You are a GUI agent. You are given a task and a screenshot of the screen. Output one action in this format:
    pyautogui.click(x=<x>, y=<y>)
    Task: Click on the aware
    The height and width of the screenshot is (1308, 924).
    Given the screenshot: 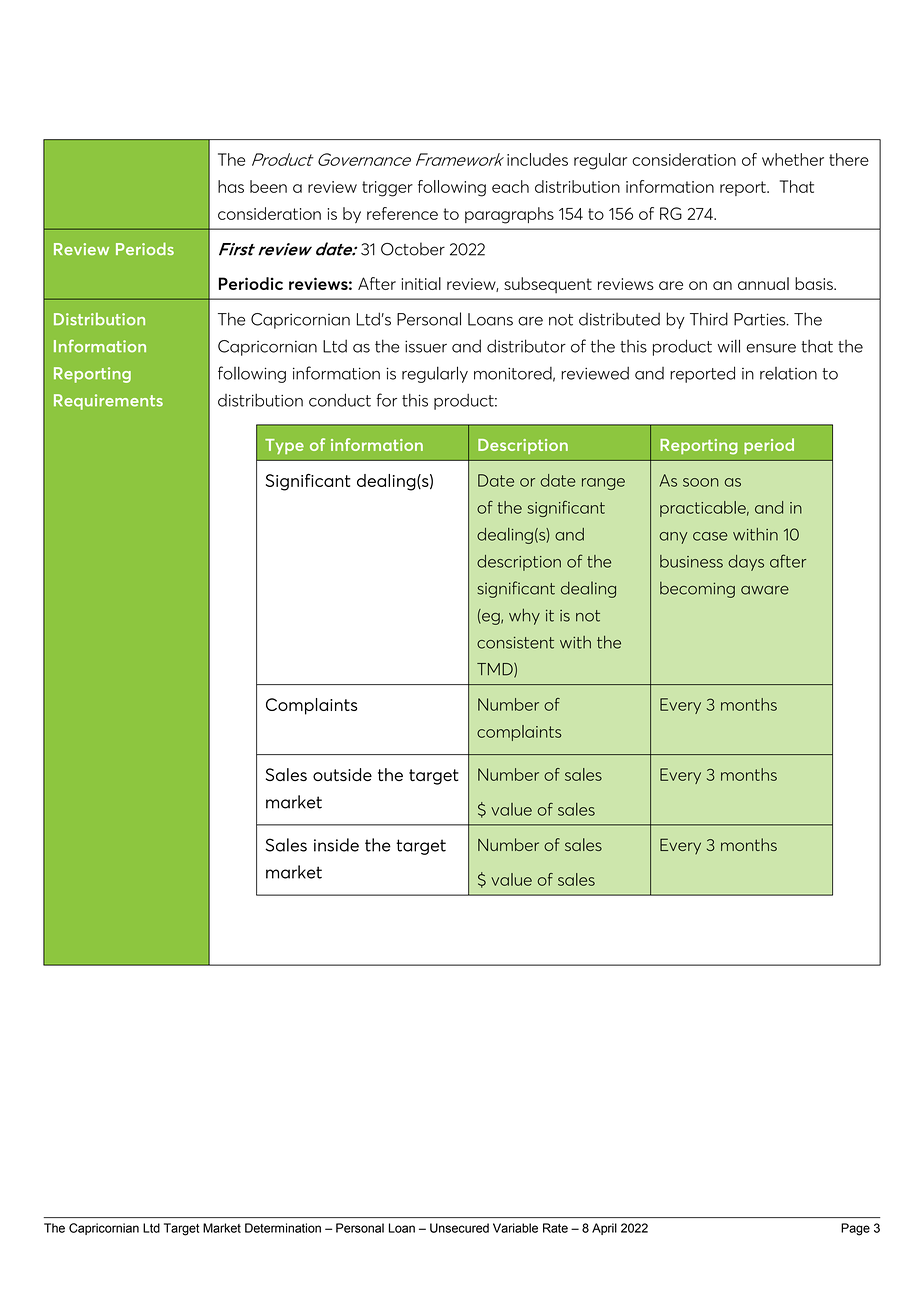 What is the action you would take?
    pyautogui.click(x=765, y=590)
